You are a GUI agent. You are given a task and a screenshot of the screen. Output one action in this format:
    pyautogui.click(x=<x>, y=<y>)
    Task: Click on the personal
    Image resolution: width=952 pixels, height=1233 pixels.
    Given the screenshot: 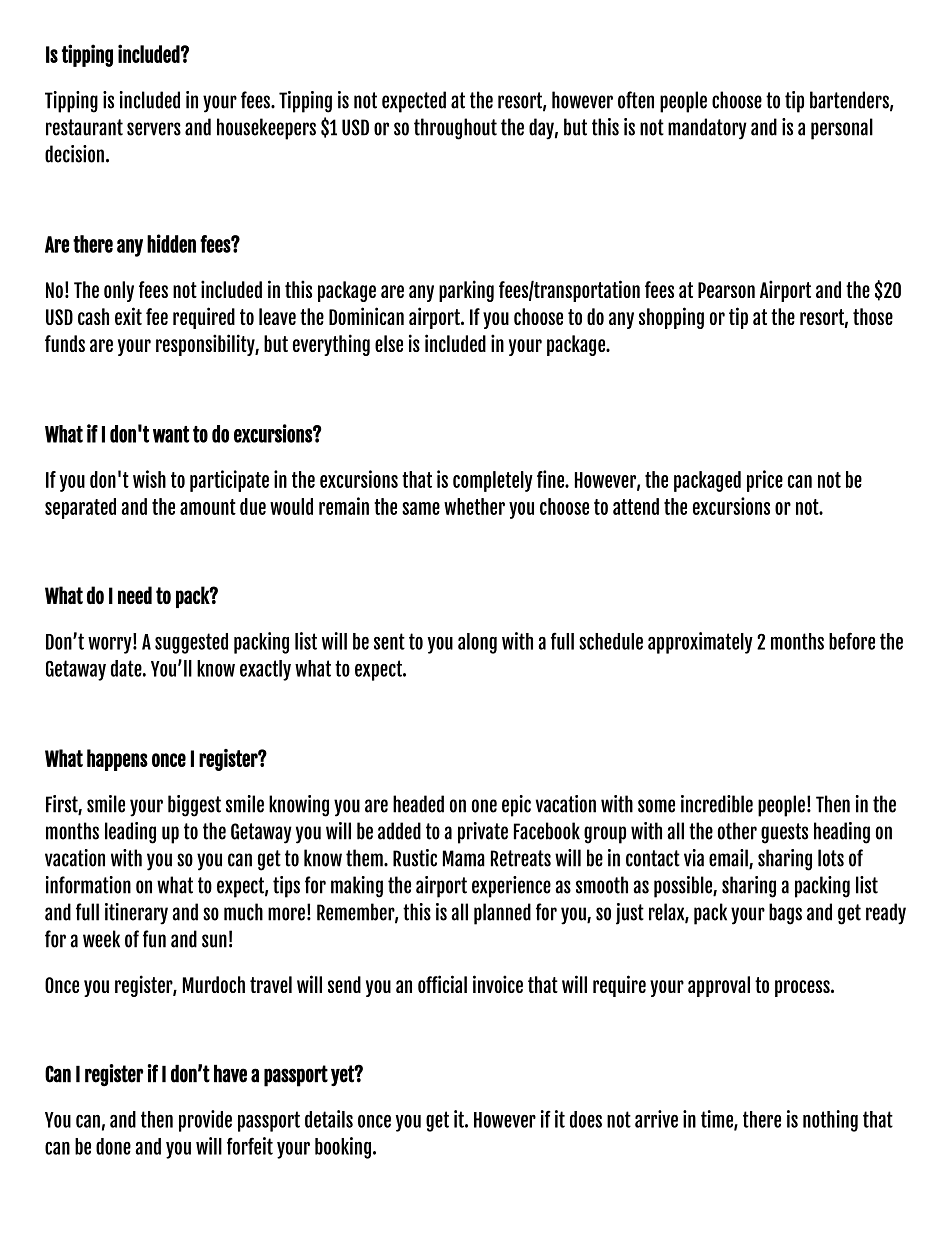 What is the action you would take?
    pyautogui.click(x=842, y=129)
